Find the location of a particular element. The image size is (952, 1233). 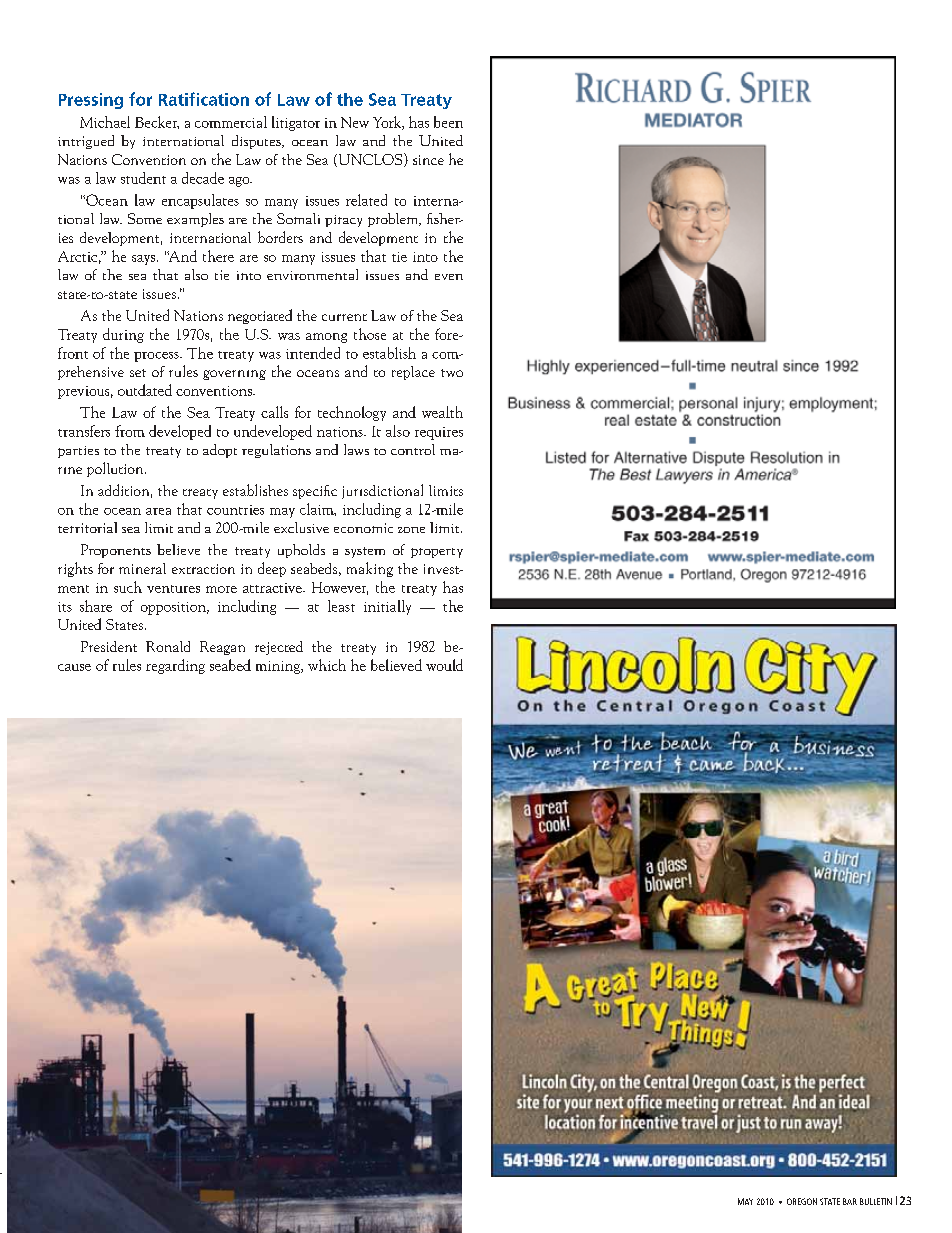

OREGON is located at coordinates (802, 1201).
